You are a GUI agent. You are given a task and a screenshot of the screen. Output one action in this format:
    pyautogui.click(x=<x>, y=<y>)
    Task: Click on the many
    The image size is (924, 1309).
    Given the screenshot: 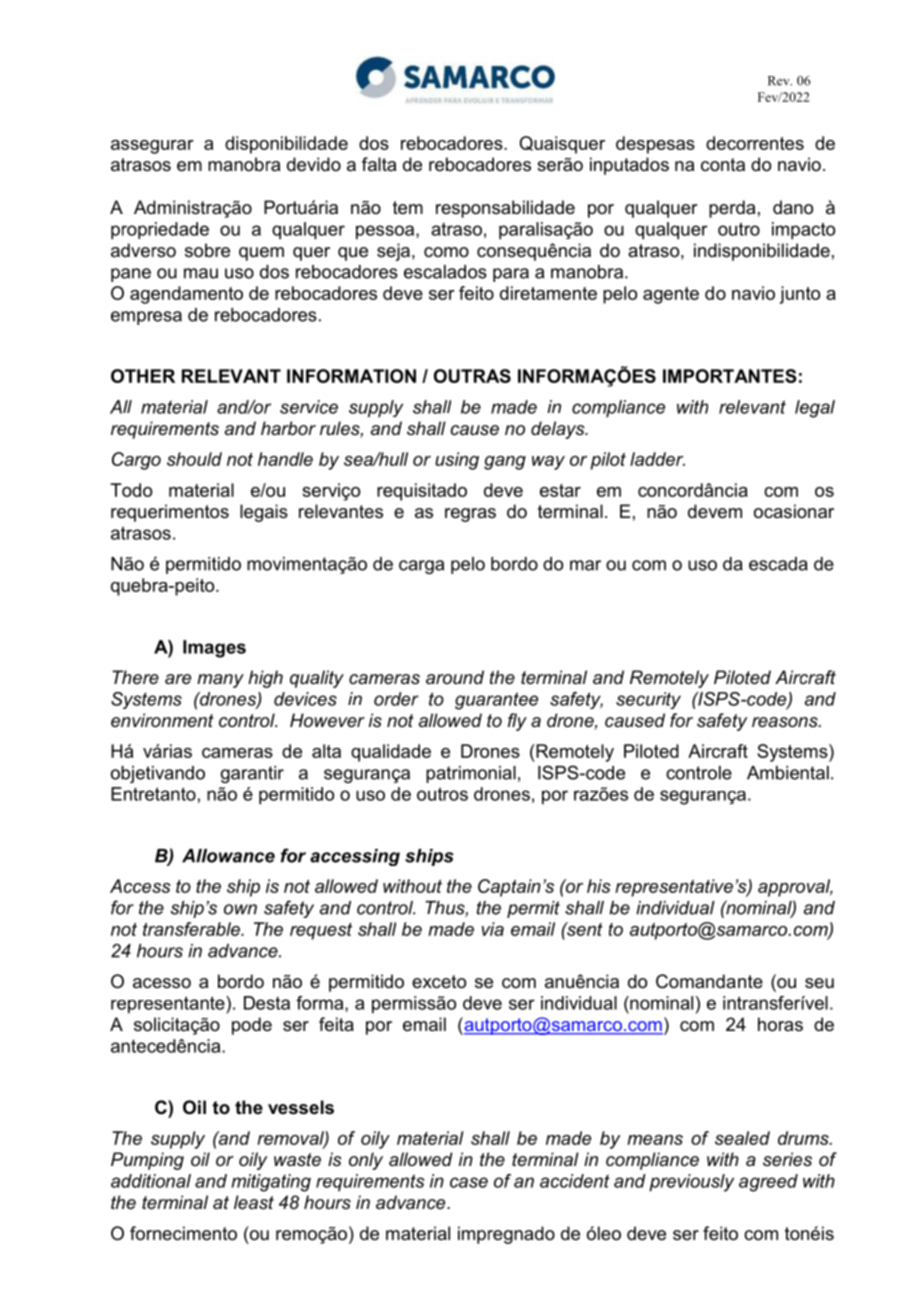 What is the action you would take?
    pyautogui.click(x=220, y=681)
